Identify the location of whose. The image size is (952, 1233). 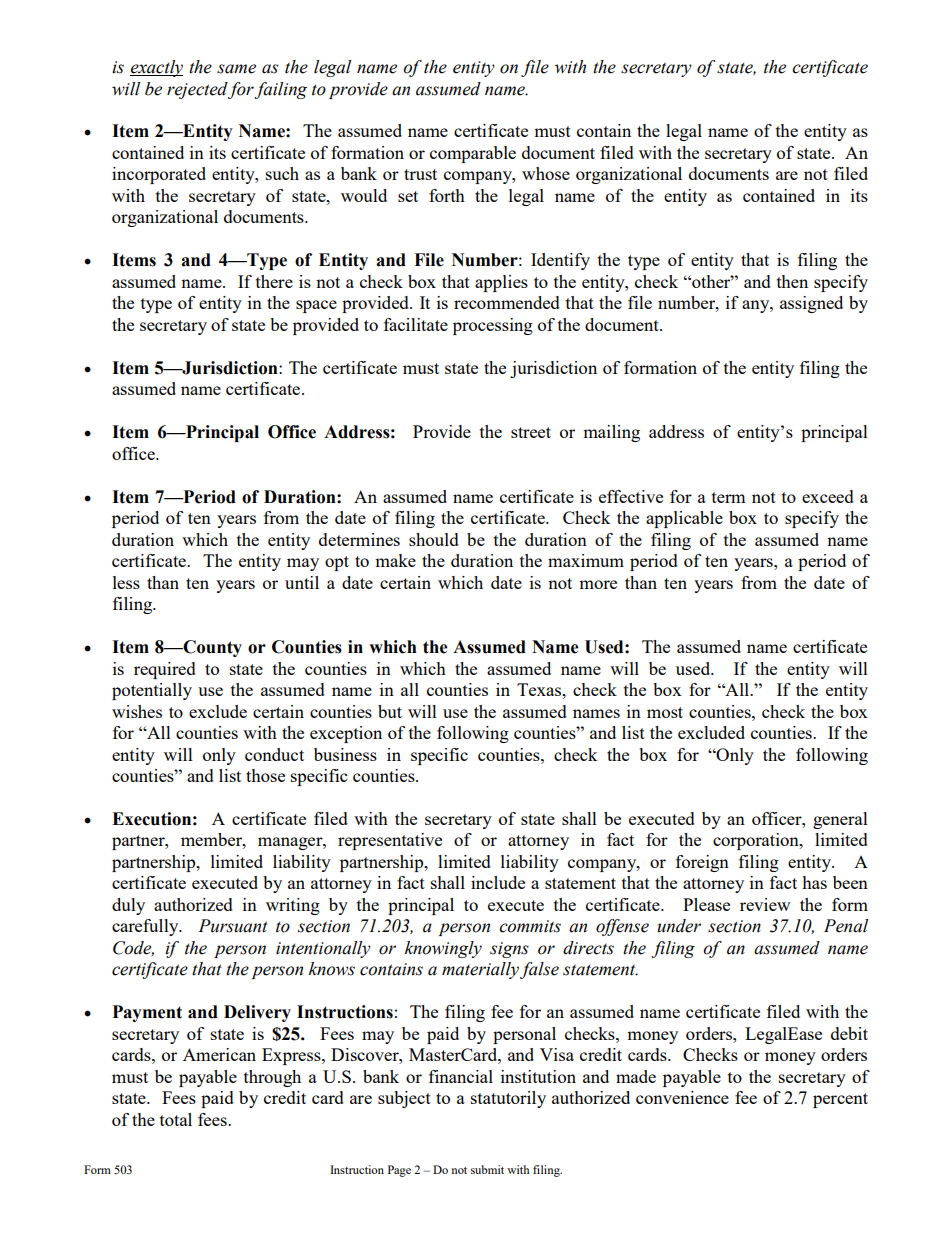
(546, 173).
